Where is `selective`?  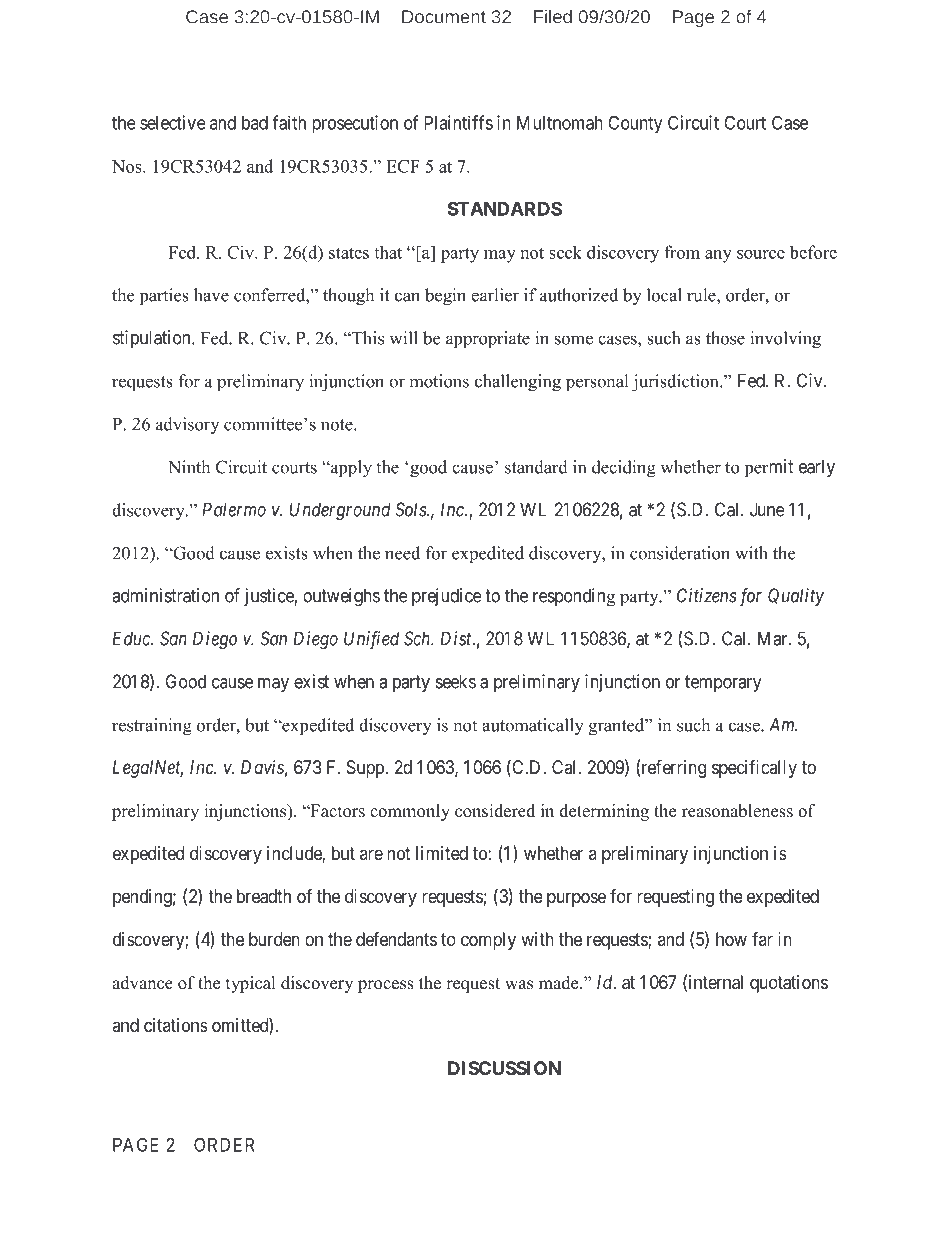 selective is located at coordinates (173, 122).
